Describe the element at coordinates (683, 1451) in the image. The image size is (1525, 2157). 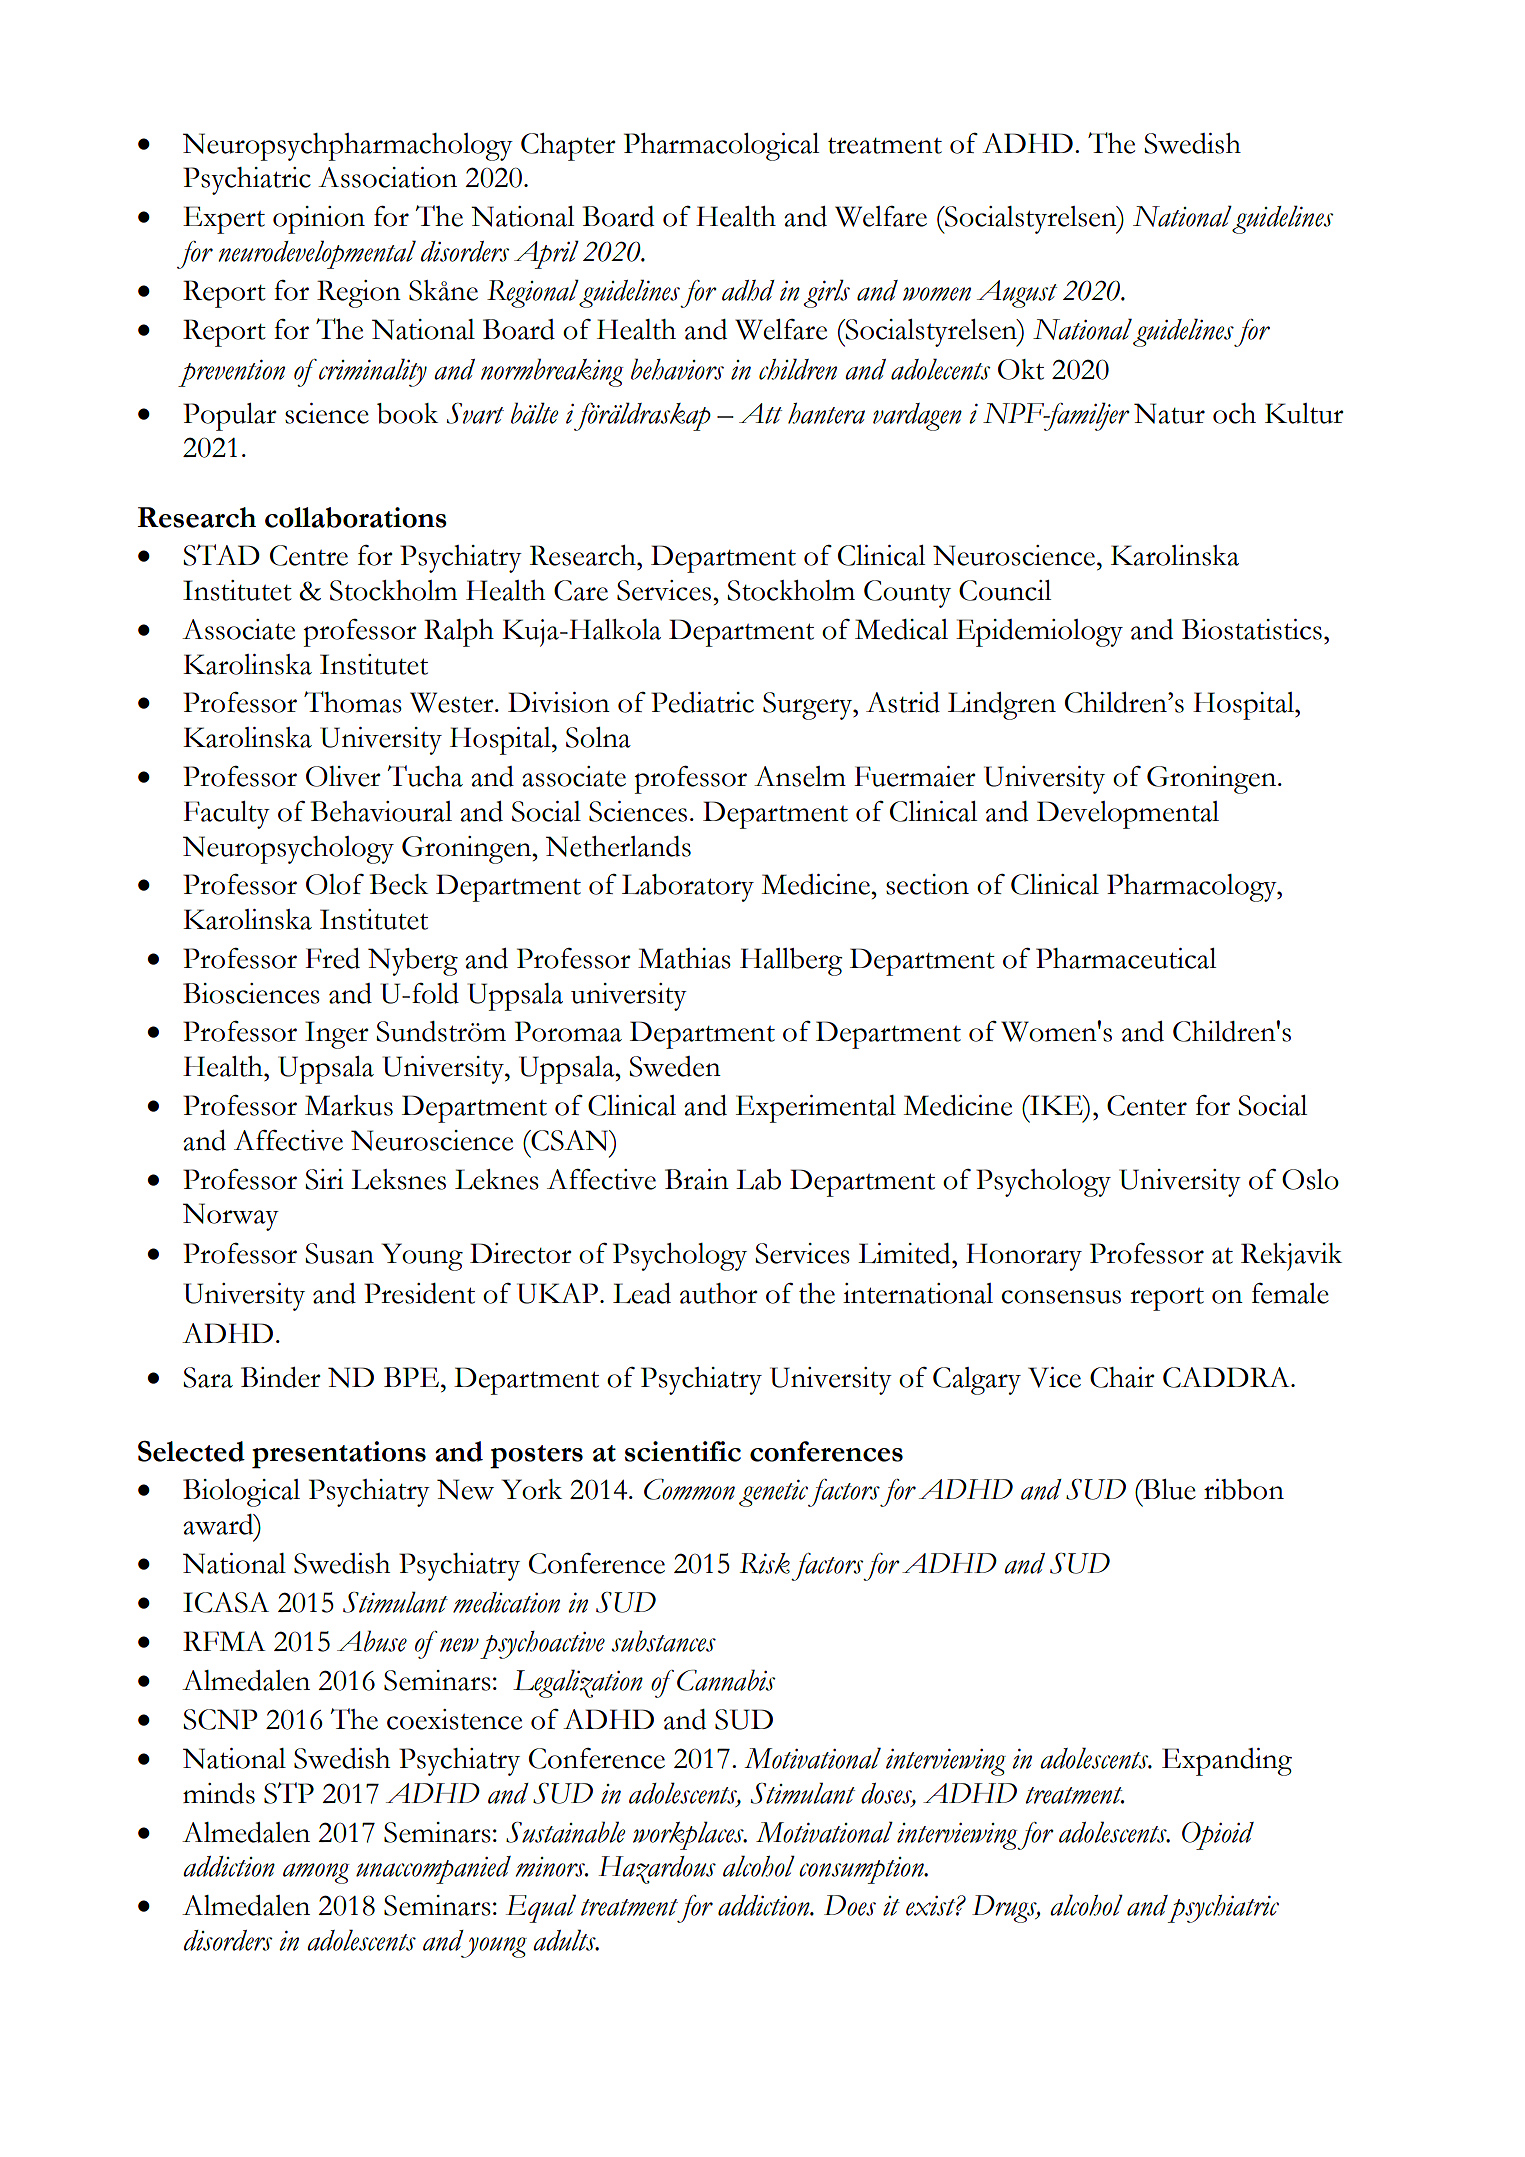
I see `scientific` at that location.
